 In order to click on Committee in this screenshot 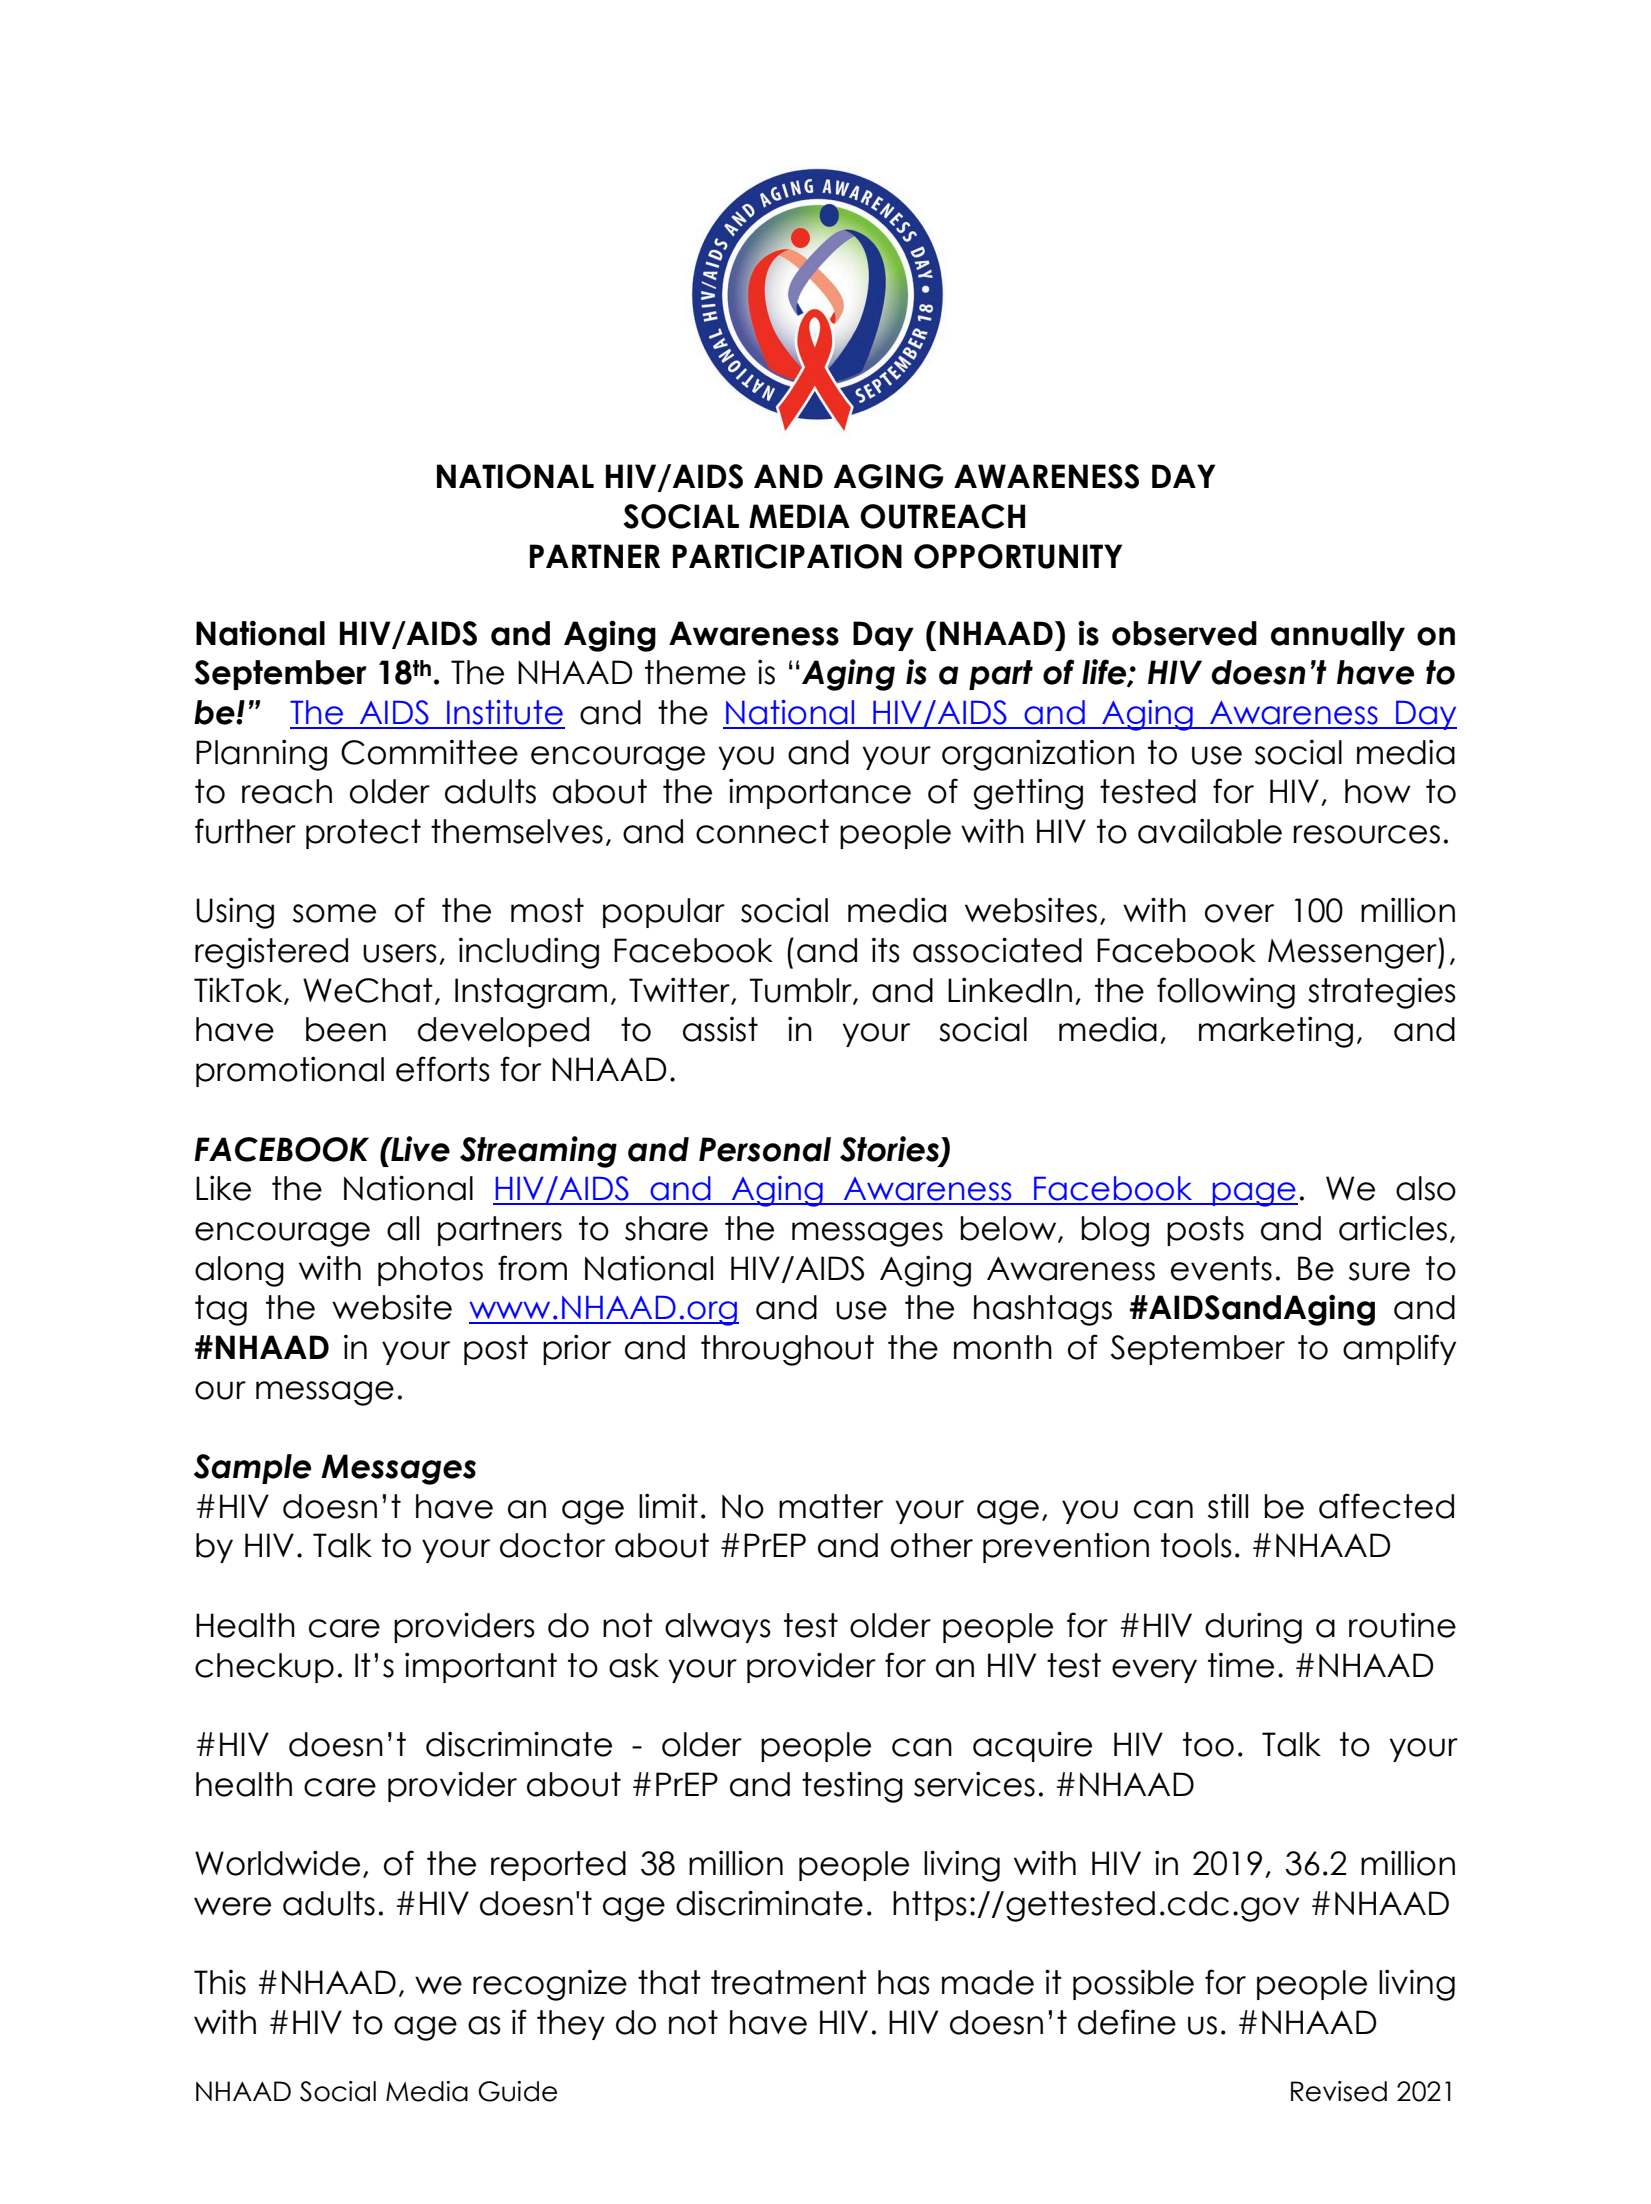, I will do `click(429, 752)`.
